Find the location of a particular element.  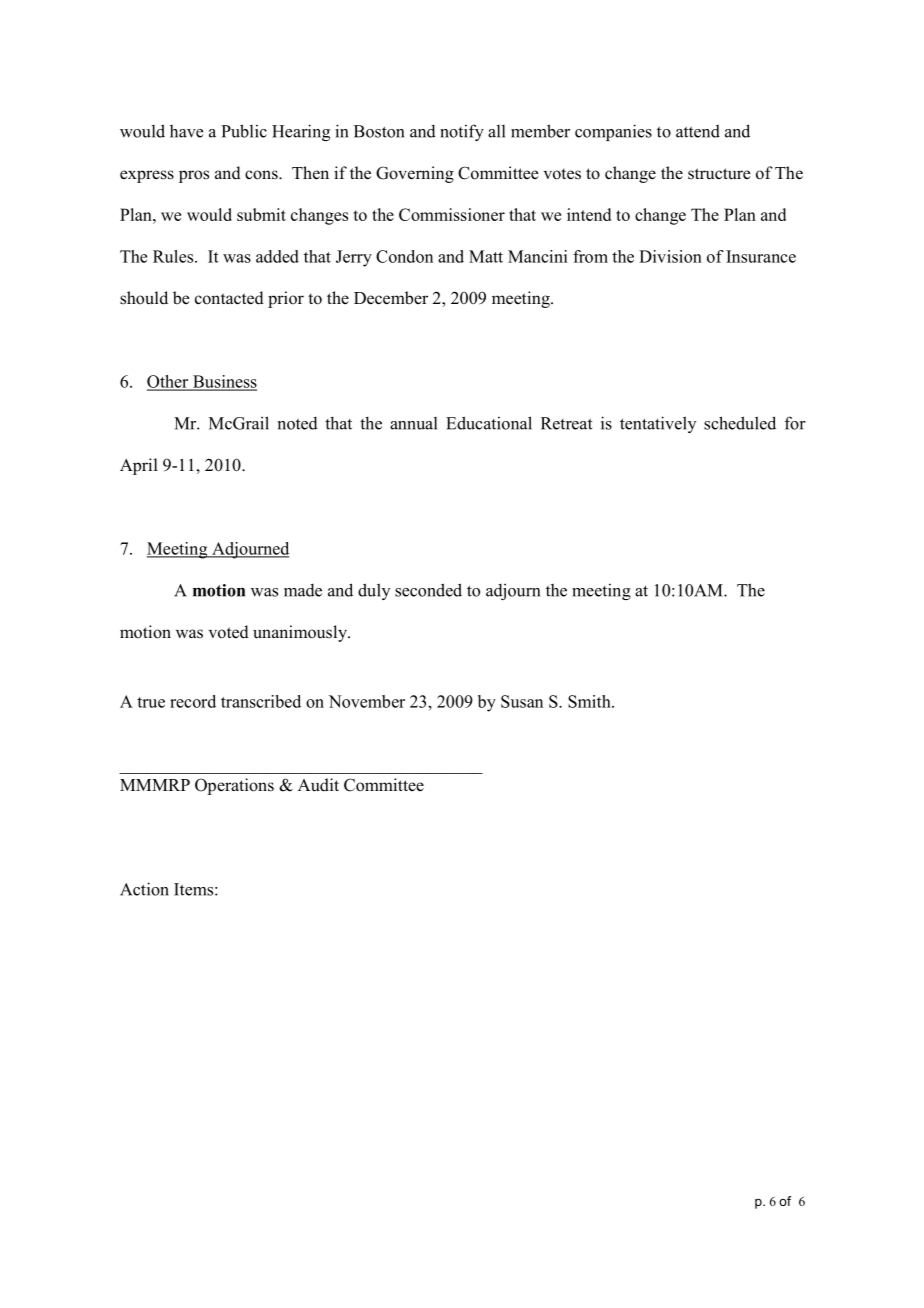

Action is located at coordinates (144, 889).
